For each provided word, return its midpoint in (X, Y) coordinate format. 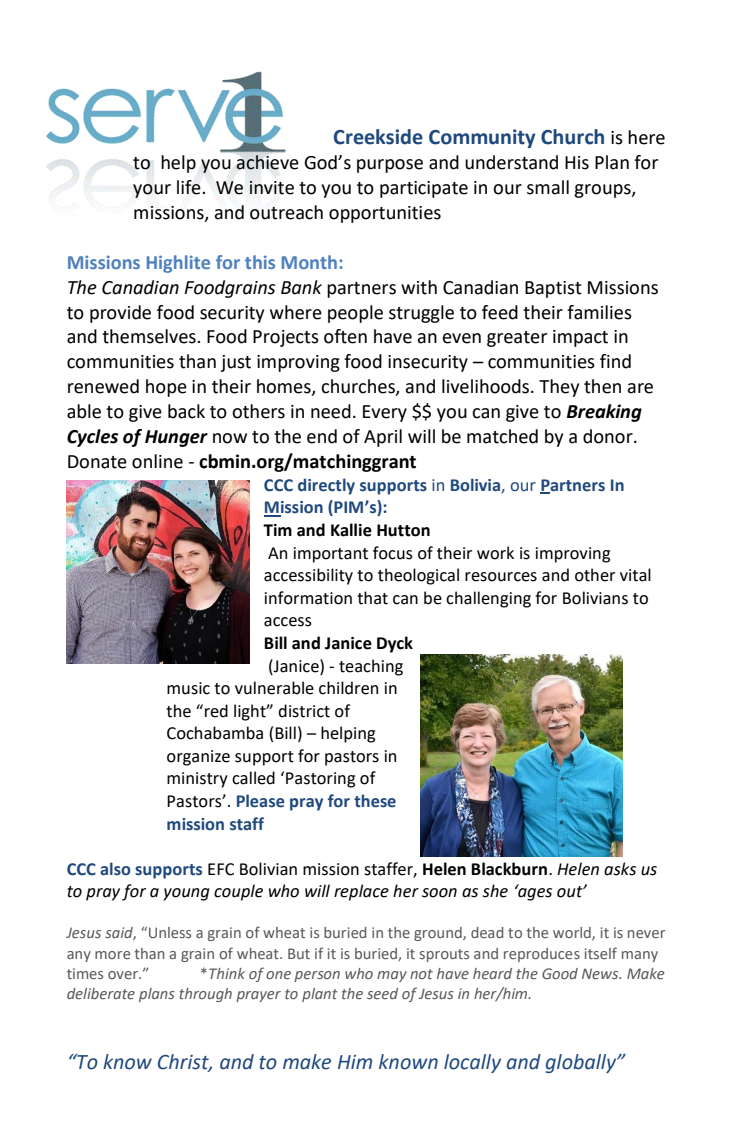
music (188, 688)
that (372, 598)
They (559, 388)
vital (635, 575)
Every (385, 413)
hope (166, 388)
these (375, 801)
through (205, 995)
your (152, 191)
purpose (390, 166)
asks (620, 869)
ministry (197, 780)
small (548, 187)
